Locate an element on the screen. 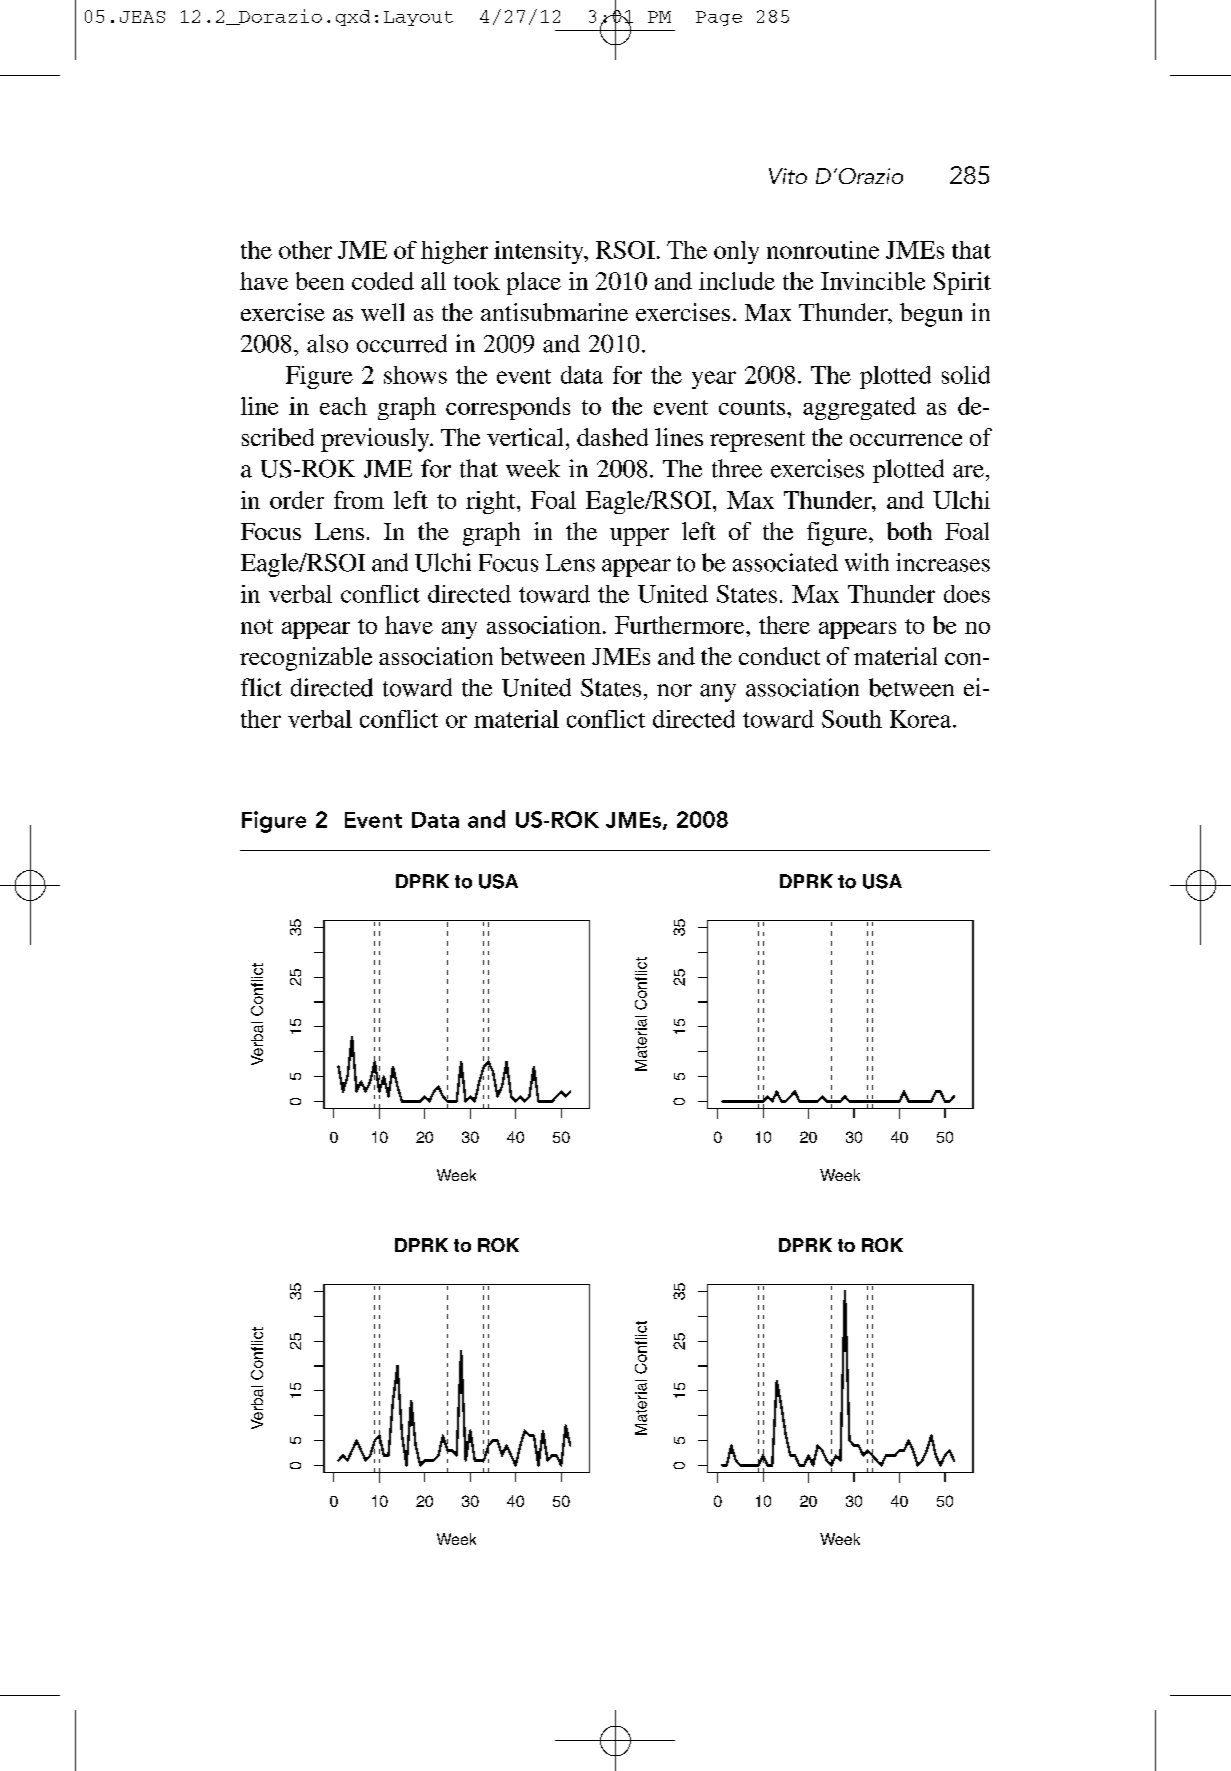  from is located at coordinates (359, 500).
